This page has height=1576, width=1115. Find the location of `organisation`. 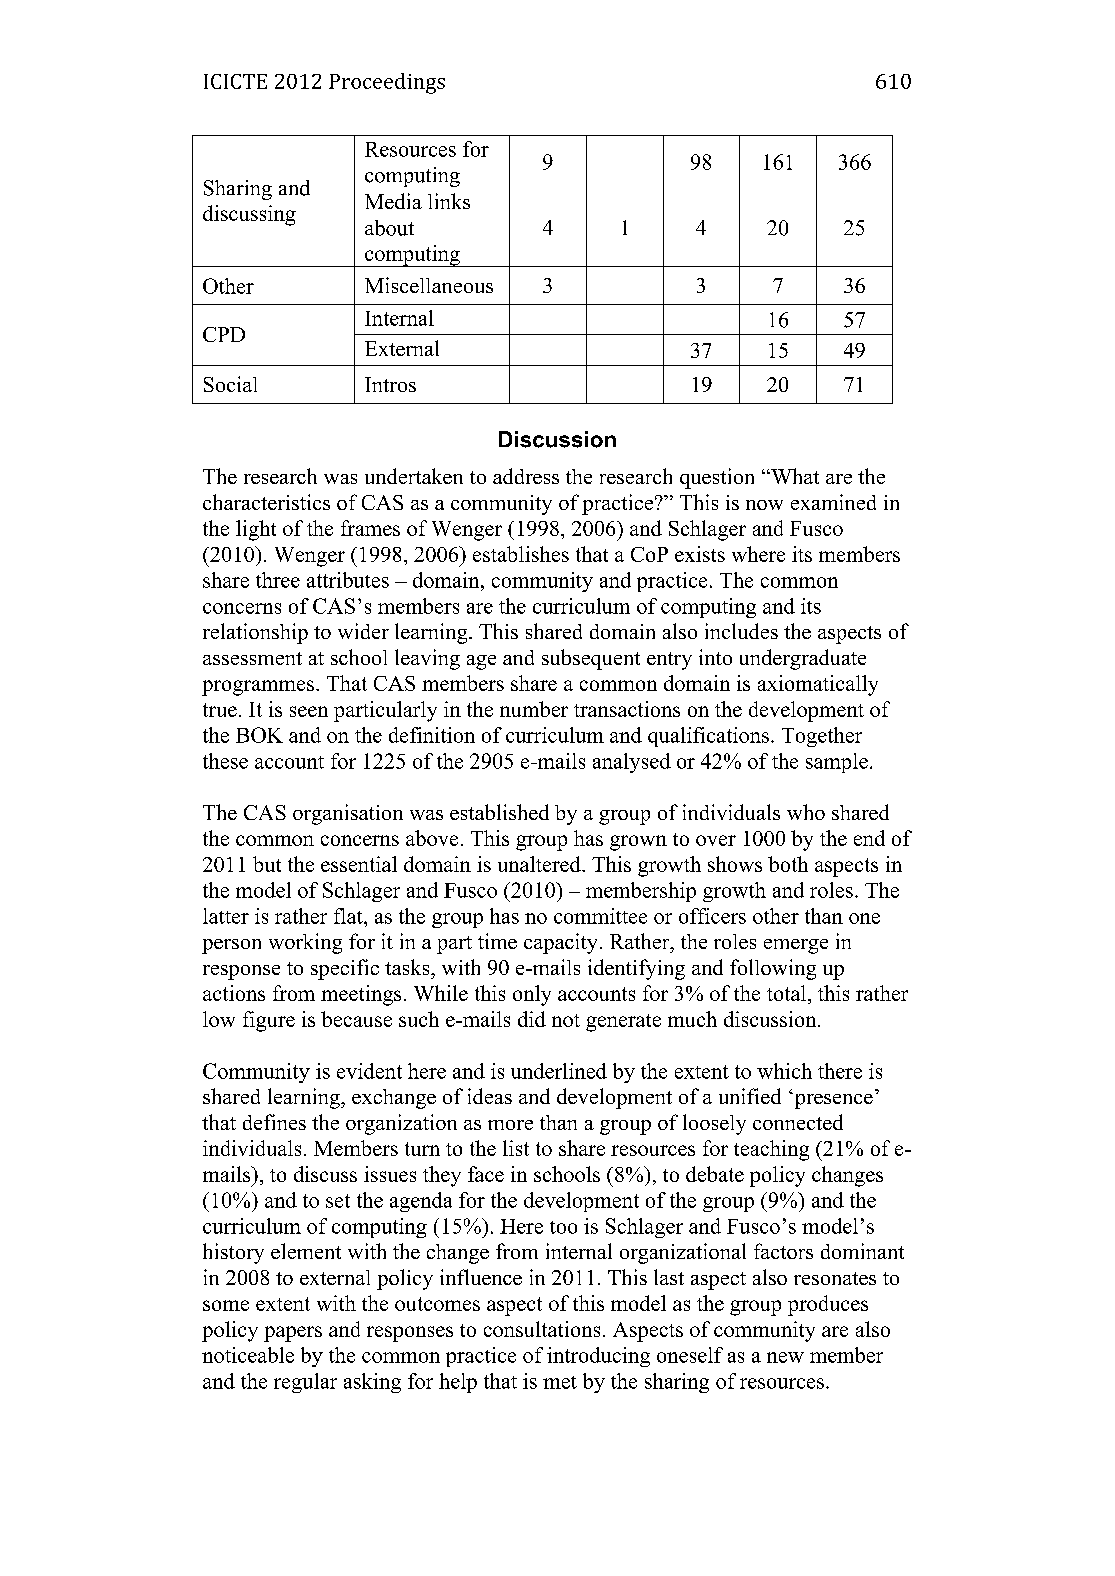

organisation is located at coordinates (348, 814).
